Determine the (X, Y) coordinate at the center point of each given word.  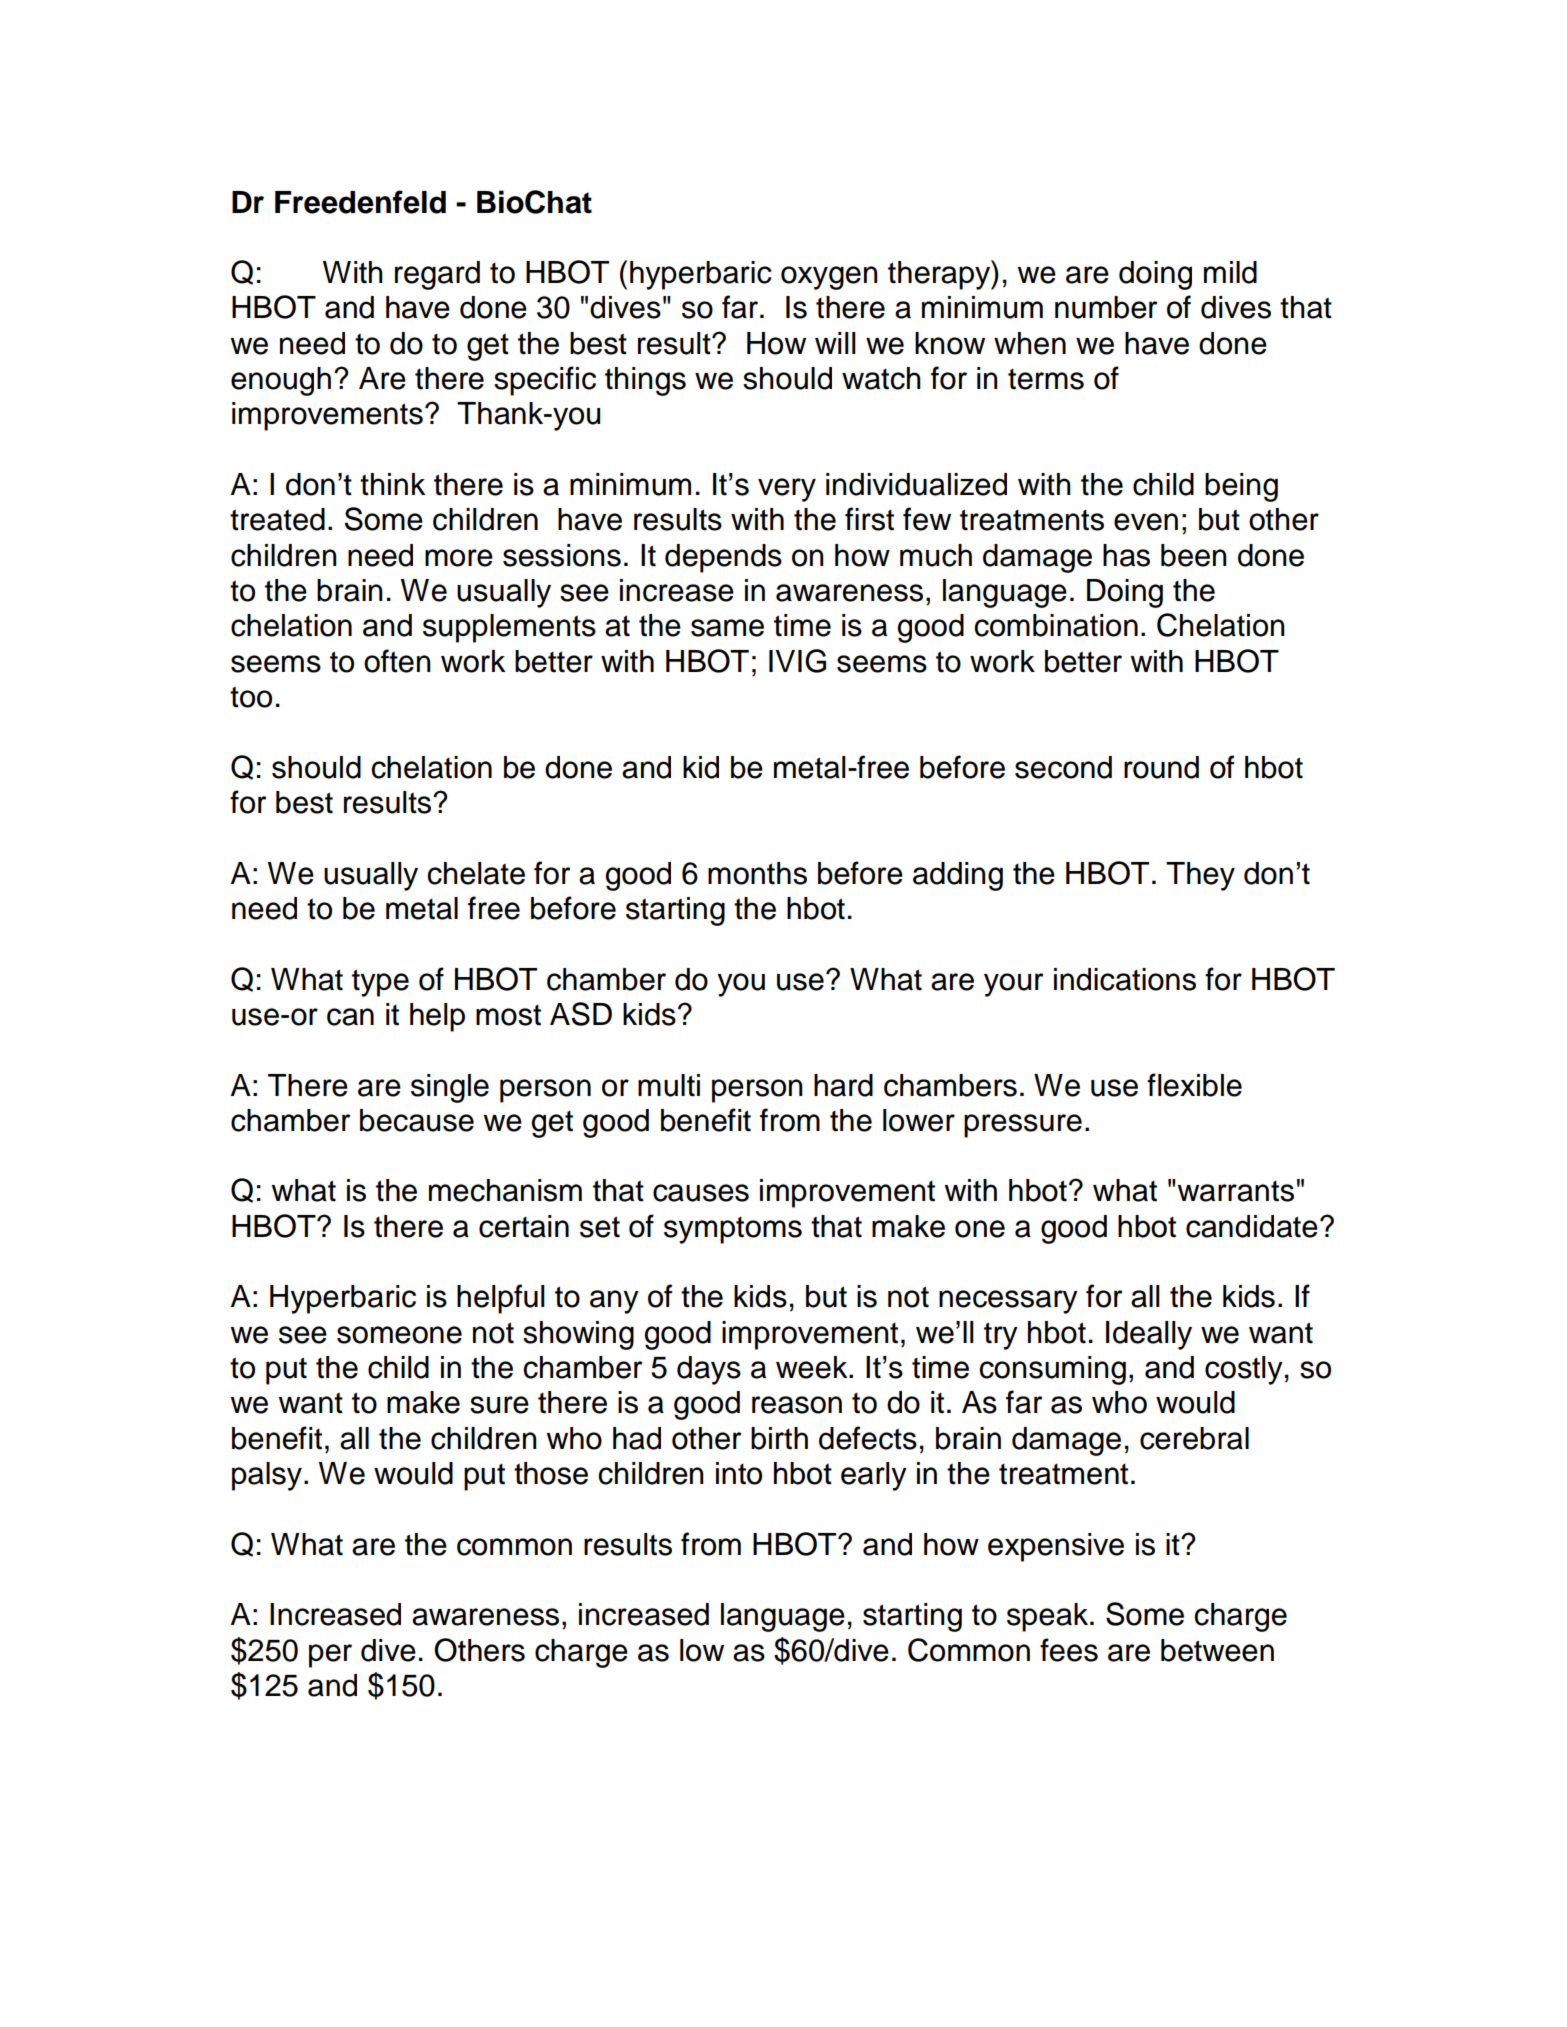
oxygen (829, 278)
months (757, 873)
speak (1049, 1617)
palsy (267, 1476)
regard (437, 275)
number (1106, 307)
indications (1125, 979)
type (380, 983)
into (739, 1473)
